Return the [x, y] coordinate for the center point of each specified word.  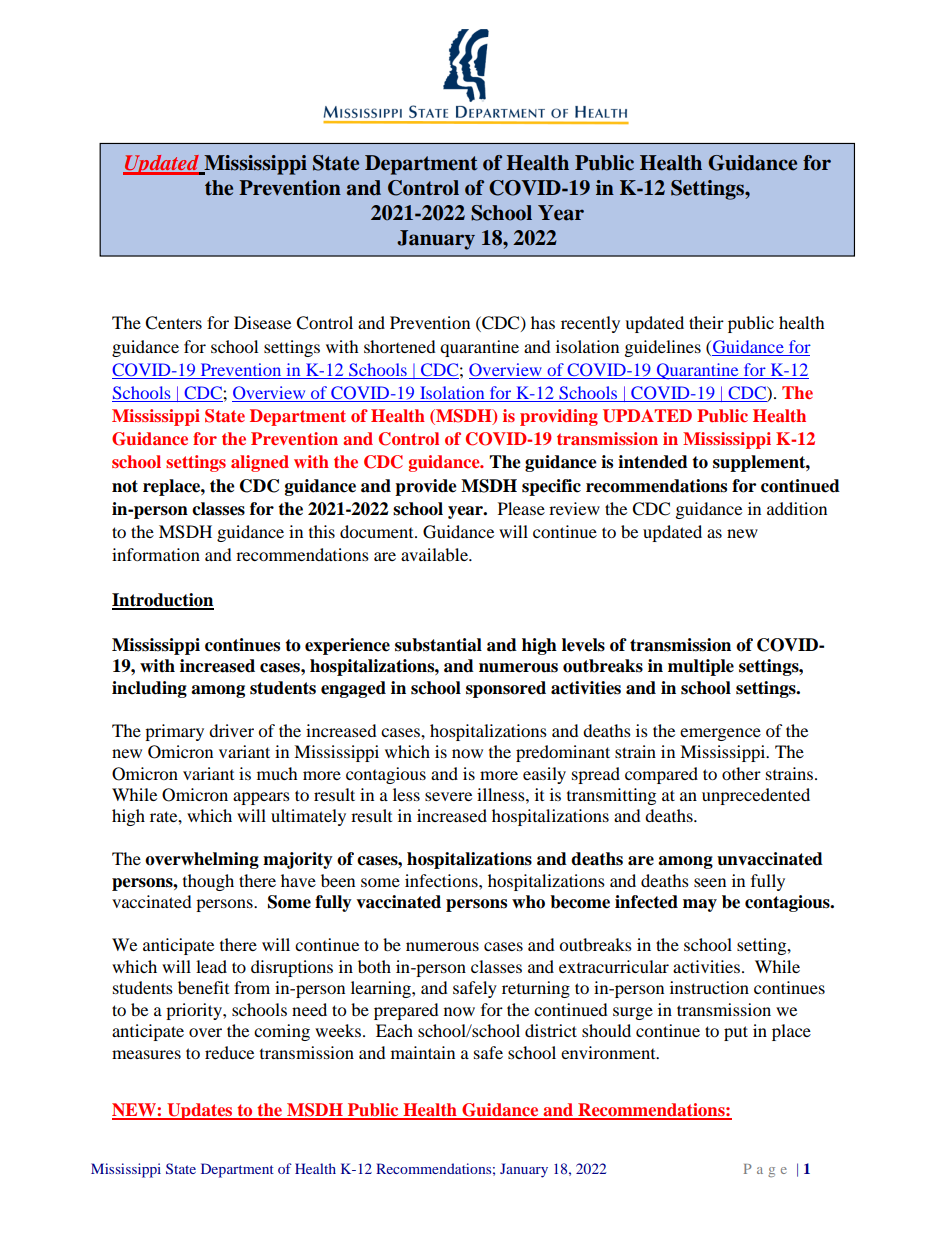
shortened [400, 346]
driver [231, 730]
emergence [720, 734]
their [706, 322]
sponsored [506, 689]
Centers [173, 323]
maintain [423, 1052]
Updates [200, 1111]
